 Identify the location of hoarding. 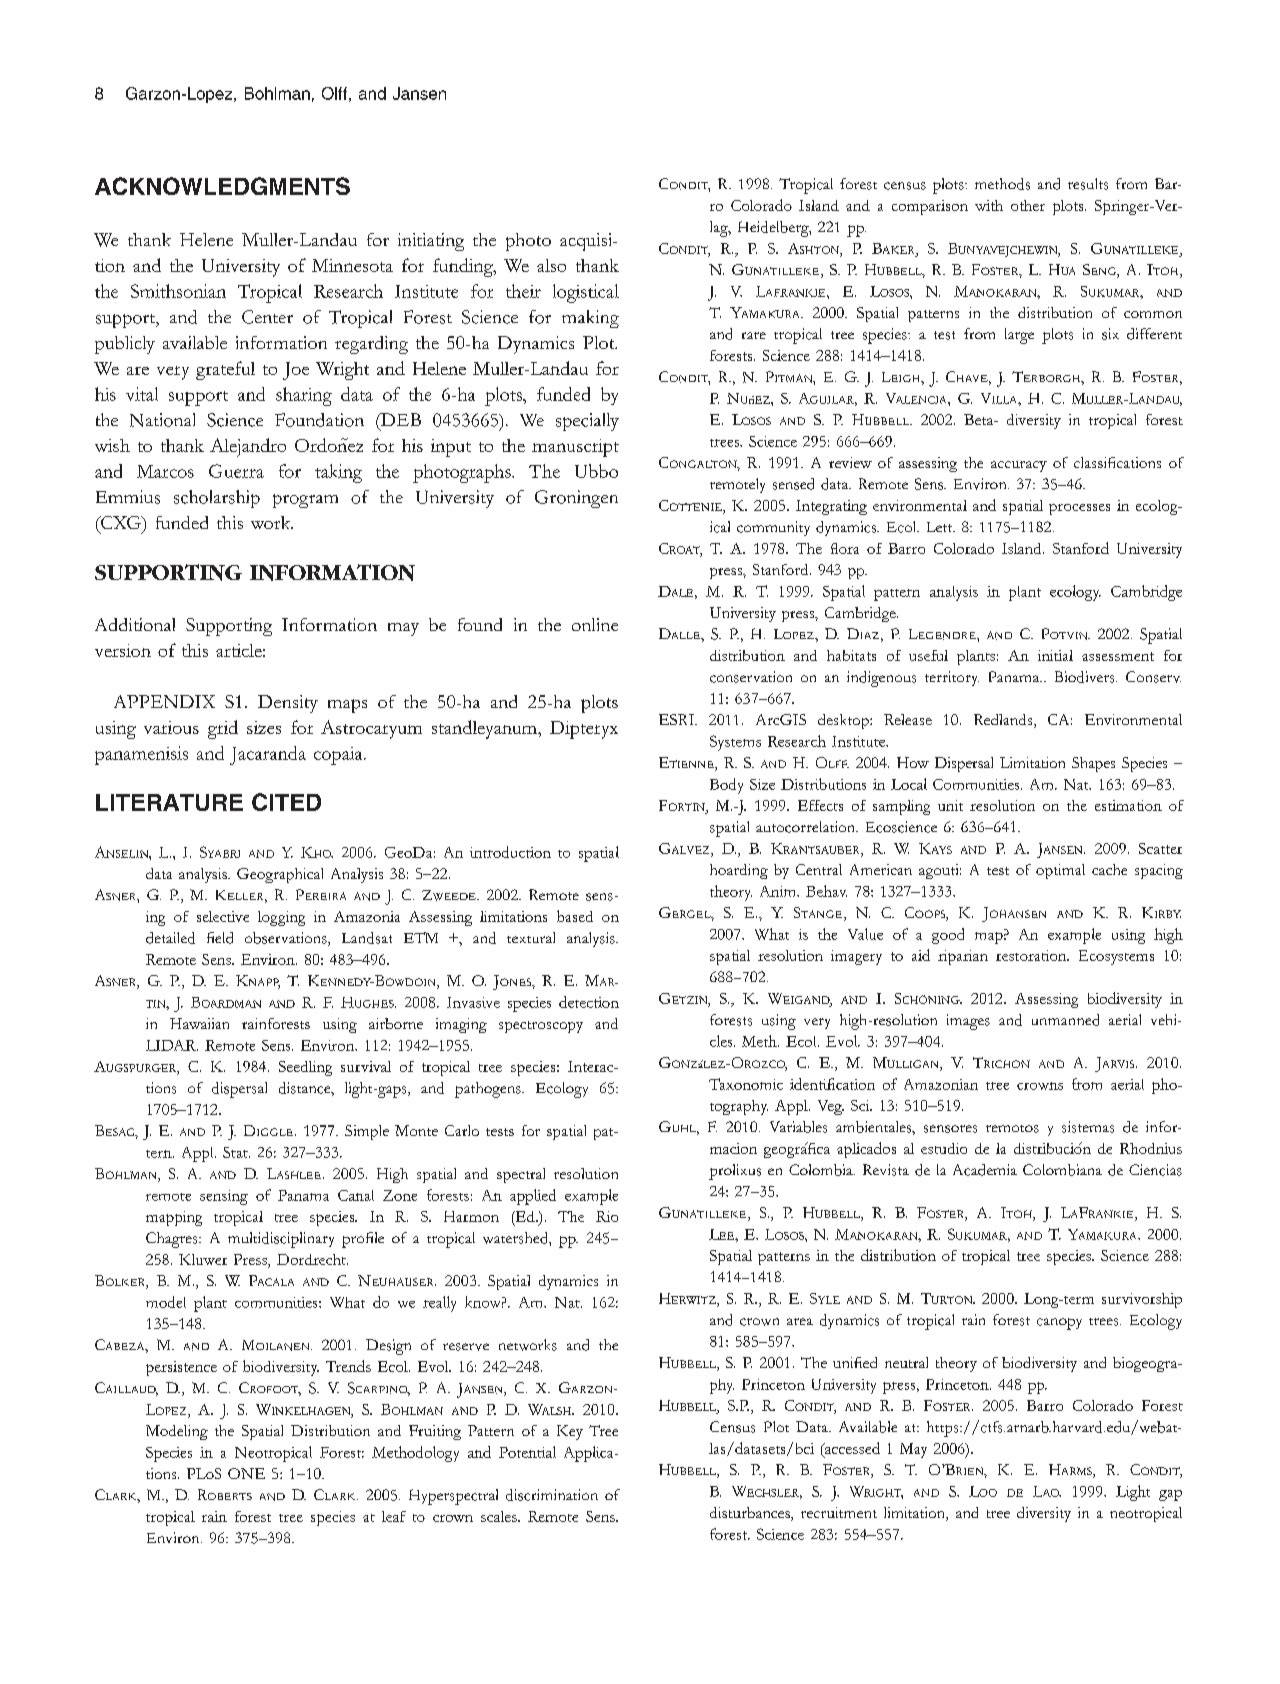
(739, 871).
